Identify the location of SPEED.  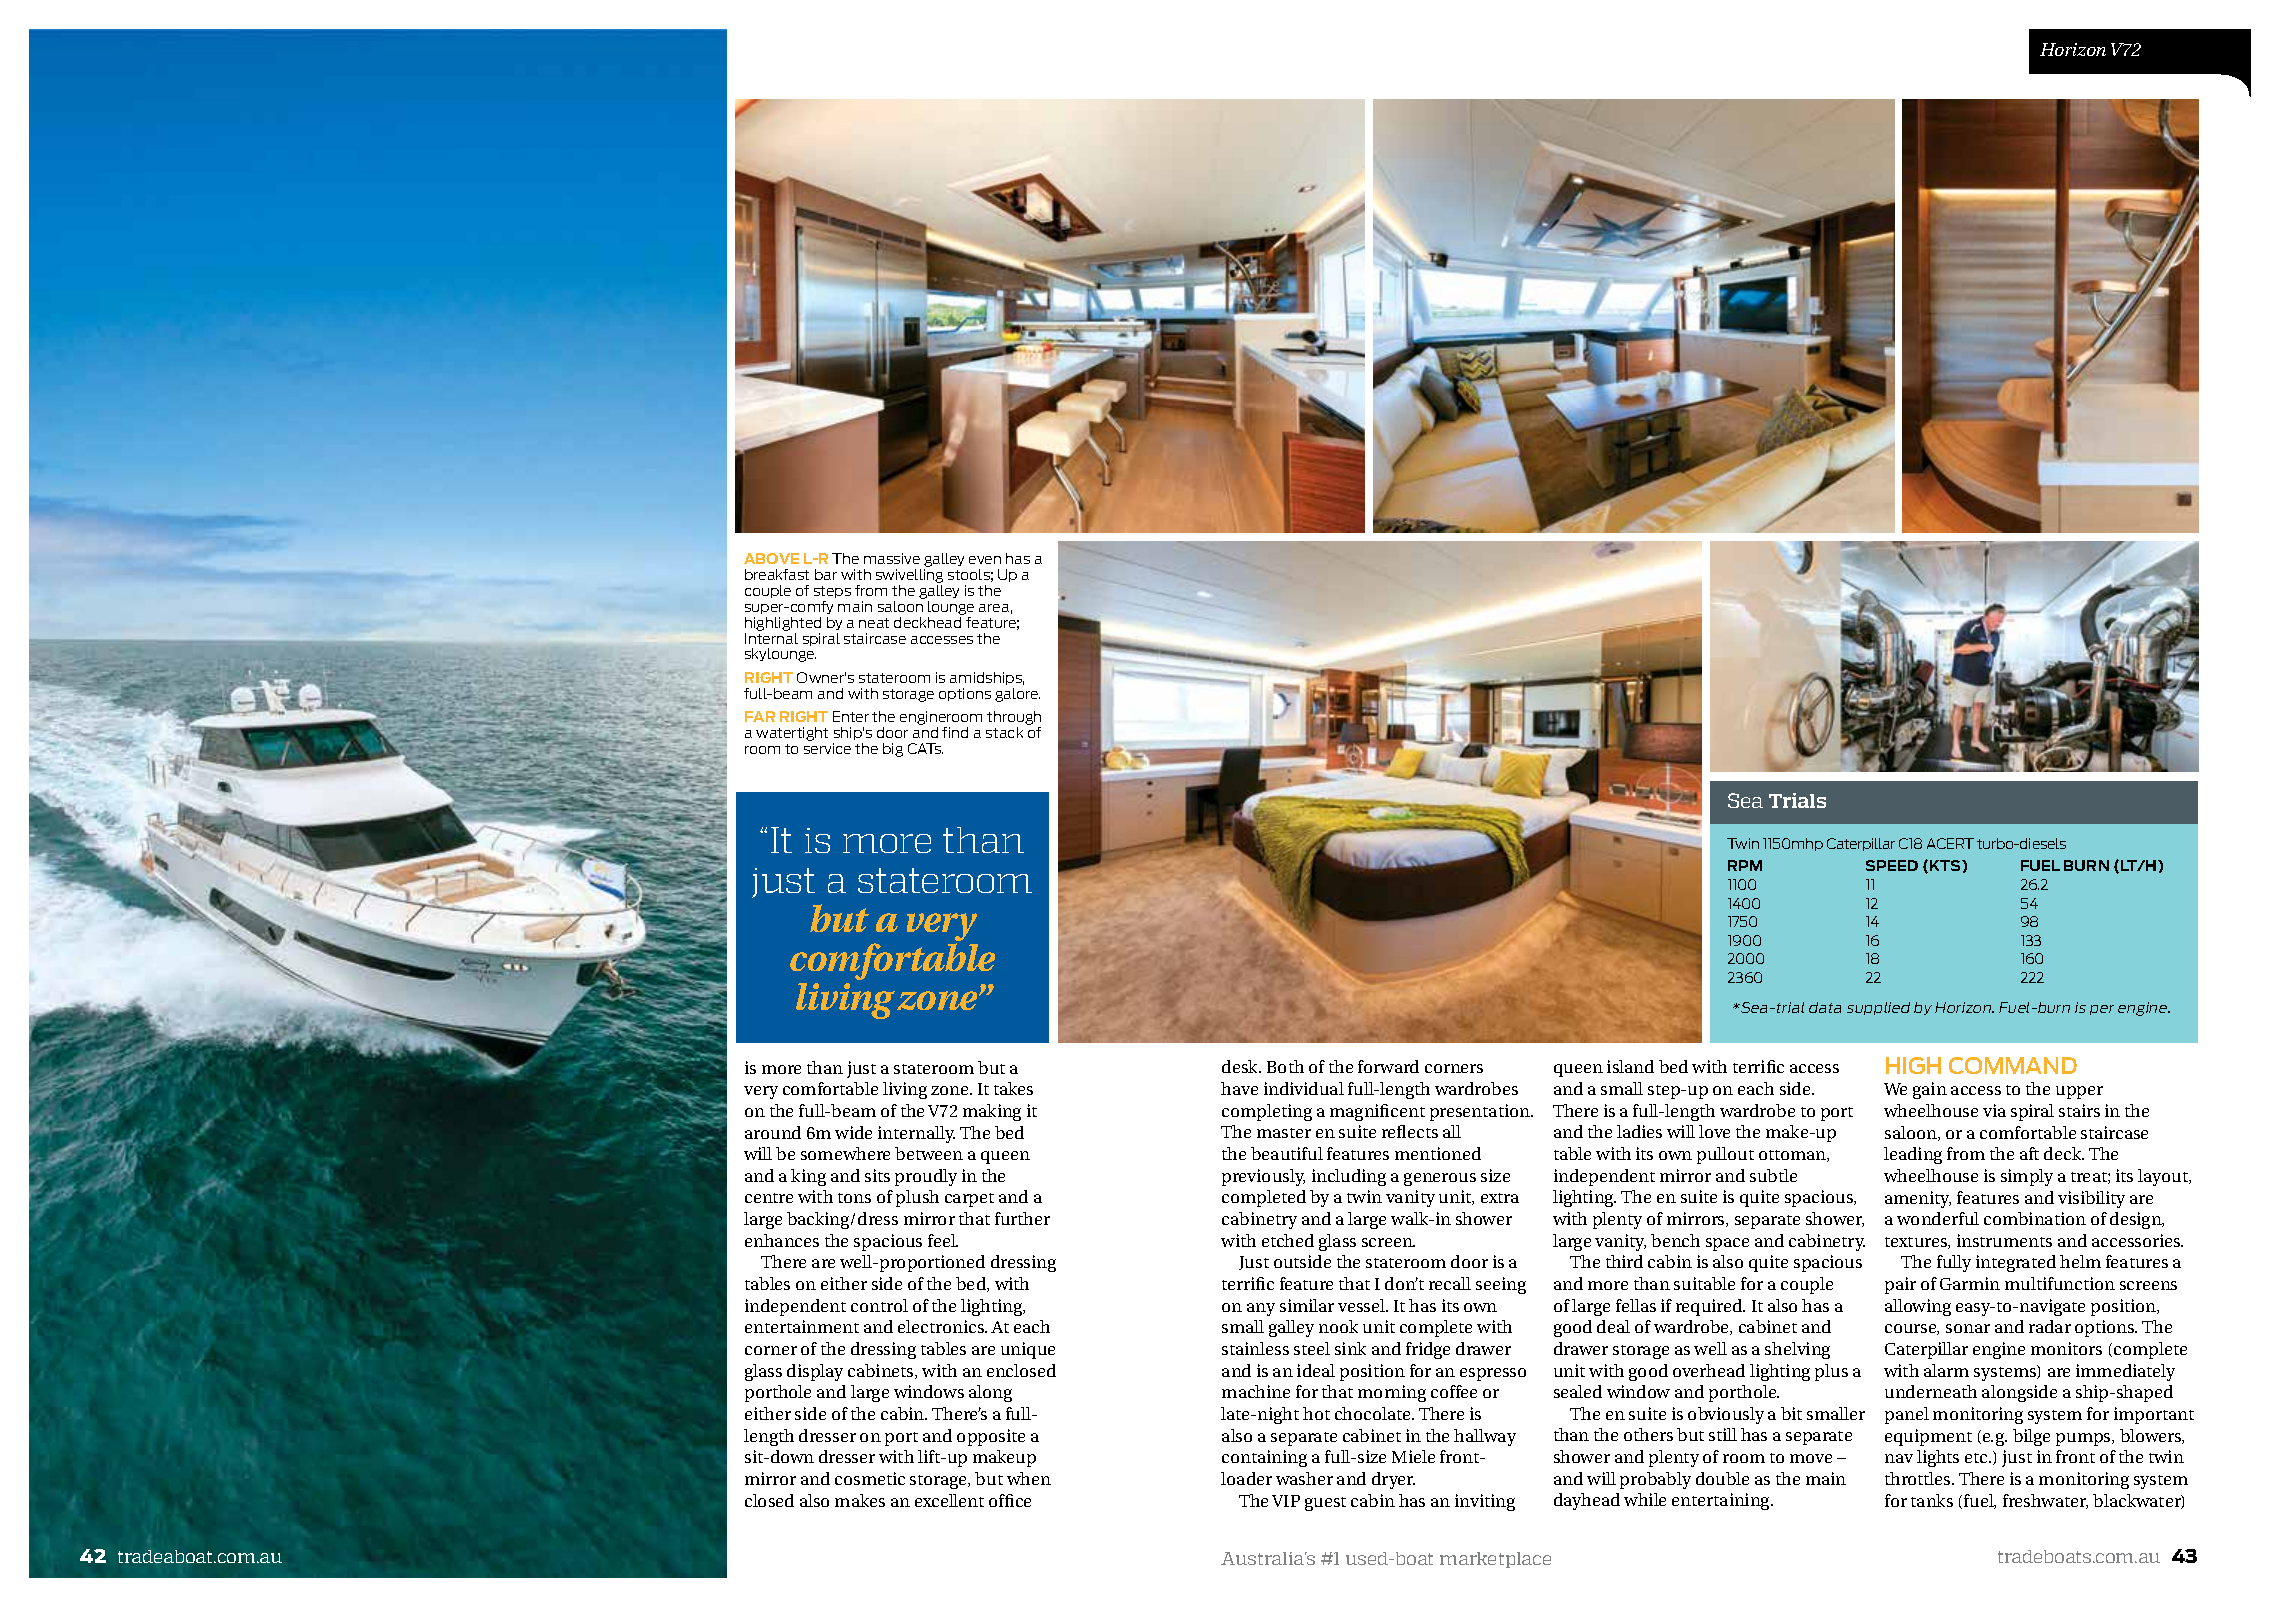
(1892, 865).
